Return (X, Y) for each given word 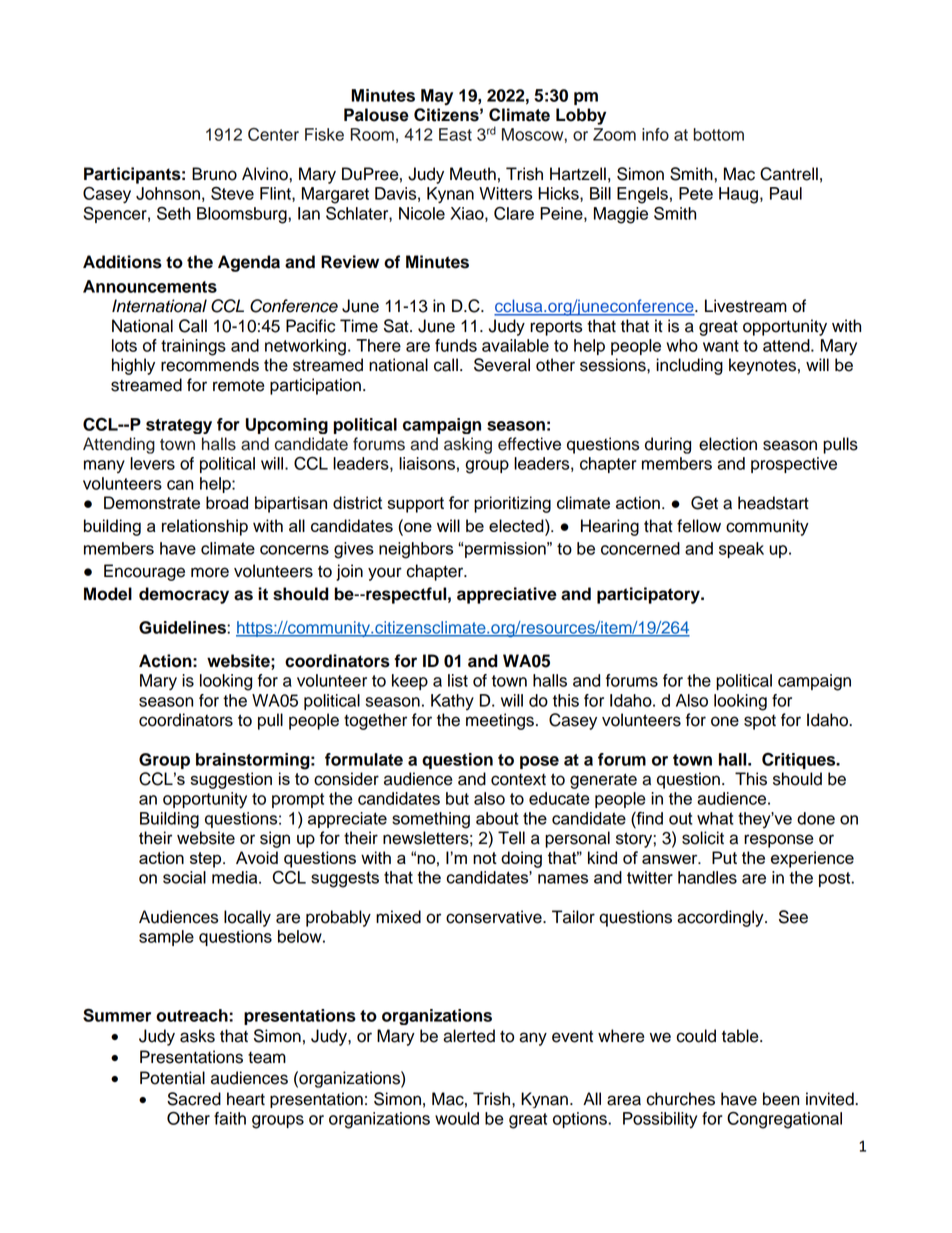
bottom (718, 134)
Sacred (194, 1099)
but (457, 798)
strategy (179, 426)
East (455, 134)
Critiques (800, 761)
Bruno (214, 174)
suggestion (231, 780)
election (728, 444)
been (781, 1099)
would (457, 1118)
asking (468, 445)
